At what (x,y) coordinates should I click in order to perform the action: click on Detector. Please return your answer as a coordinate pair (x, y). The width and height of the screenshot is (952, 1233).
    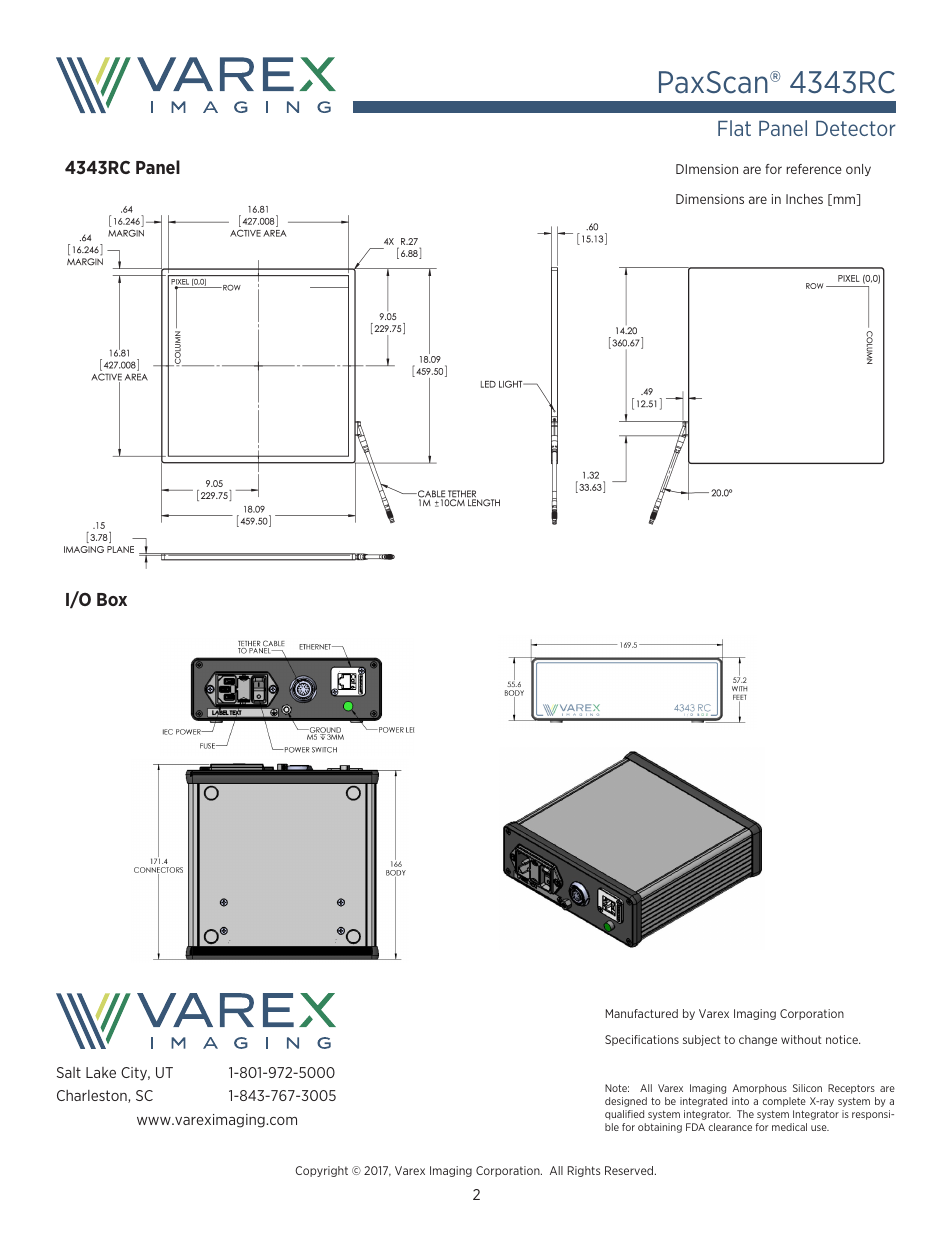
    Looking at the image, I should click on (856, 128).
